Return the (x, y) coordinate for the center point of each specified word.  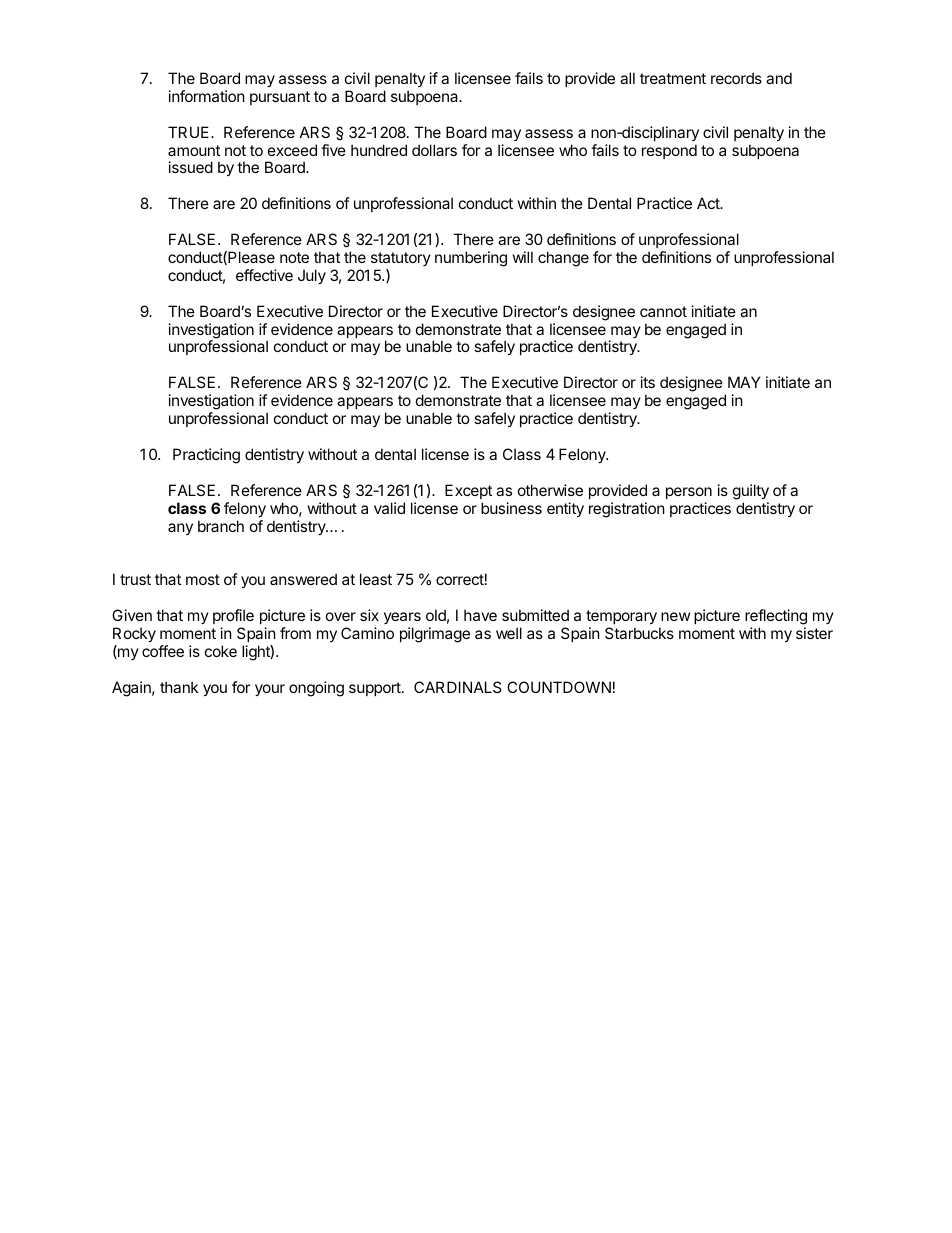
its (648, 382)
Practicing (206, 456)
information (207, 96)
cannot (663, 311)
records (736, 78)
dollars (434, 150)
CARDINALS (458, 687)
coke (221, 651)
